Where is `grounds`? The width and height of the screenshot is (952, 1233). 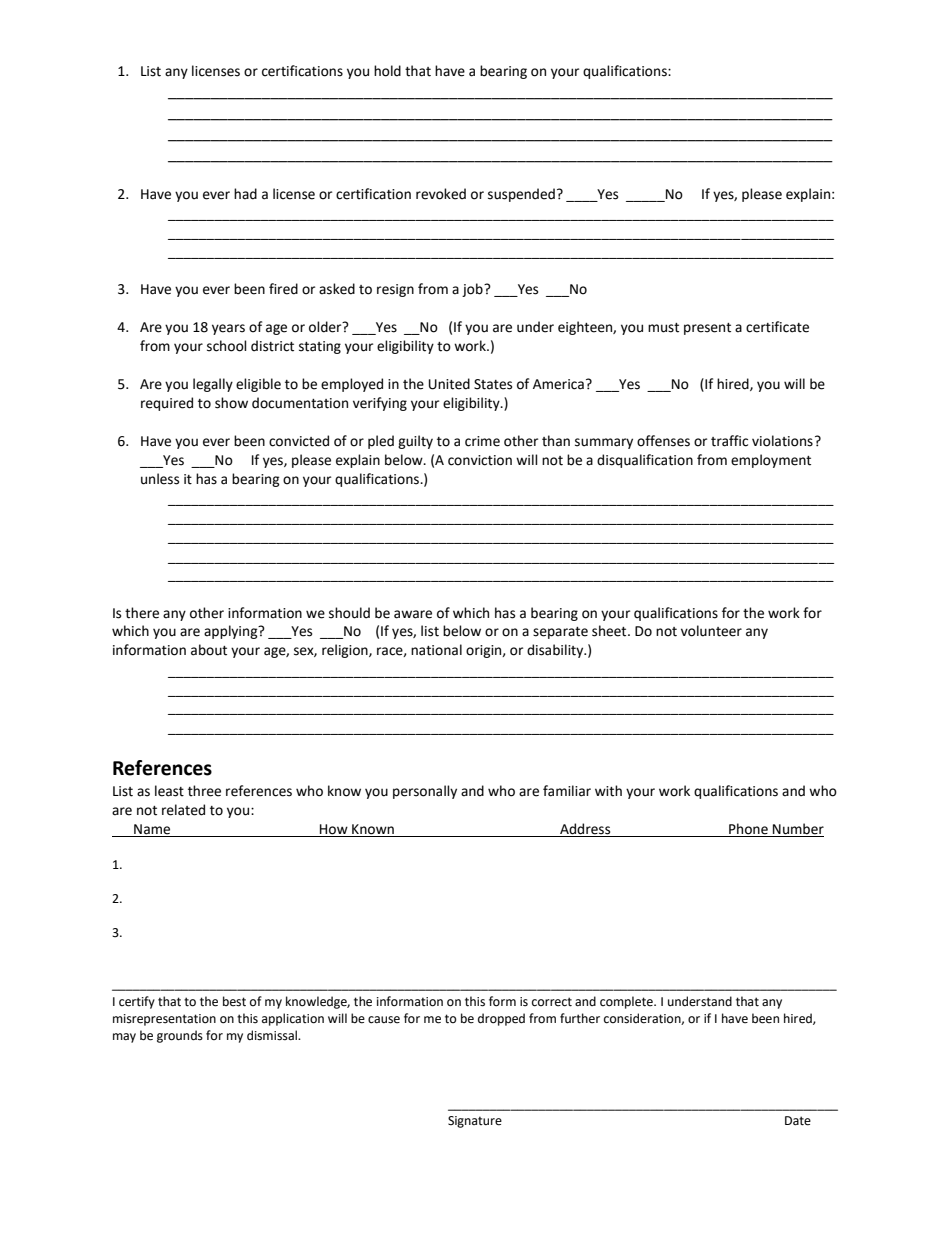
grounds is located at coordinates (180, 1036).
